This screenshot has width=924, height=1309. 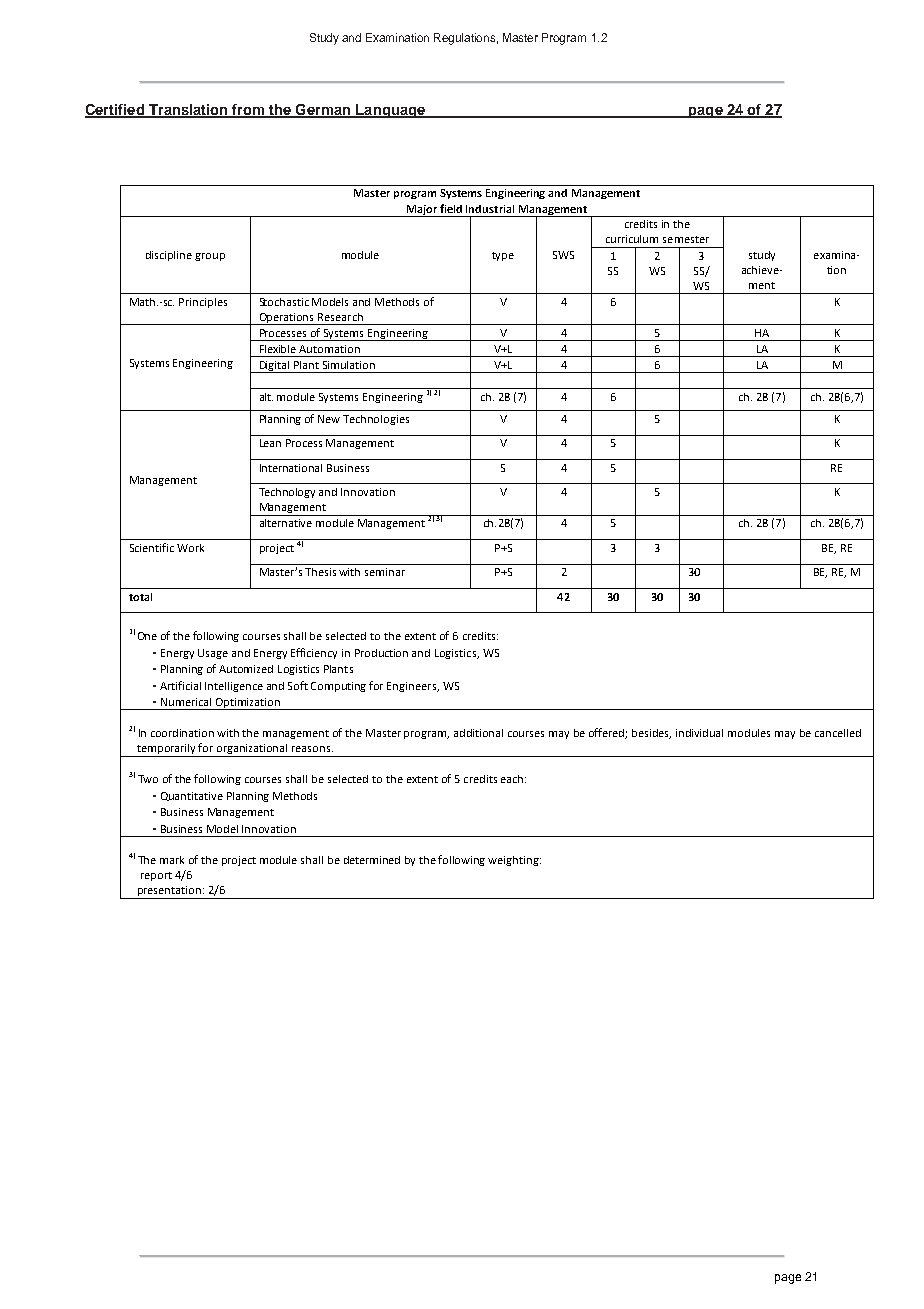 What do you see at coordinates (390, 111) in the screenshot?
I see `Language` at bounding box center [390, 111].
